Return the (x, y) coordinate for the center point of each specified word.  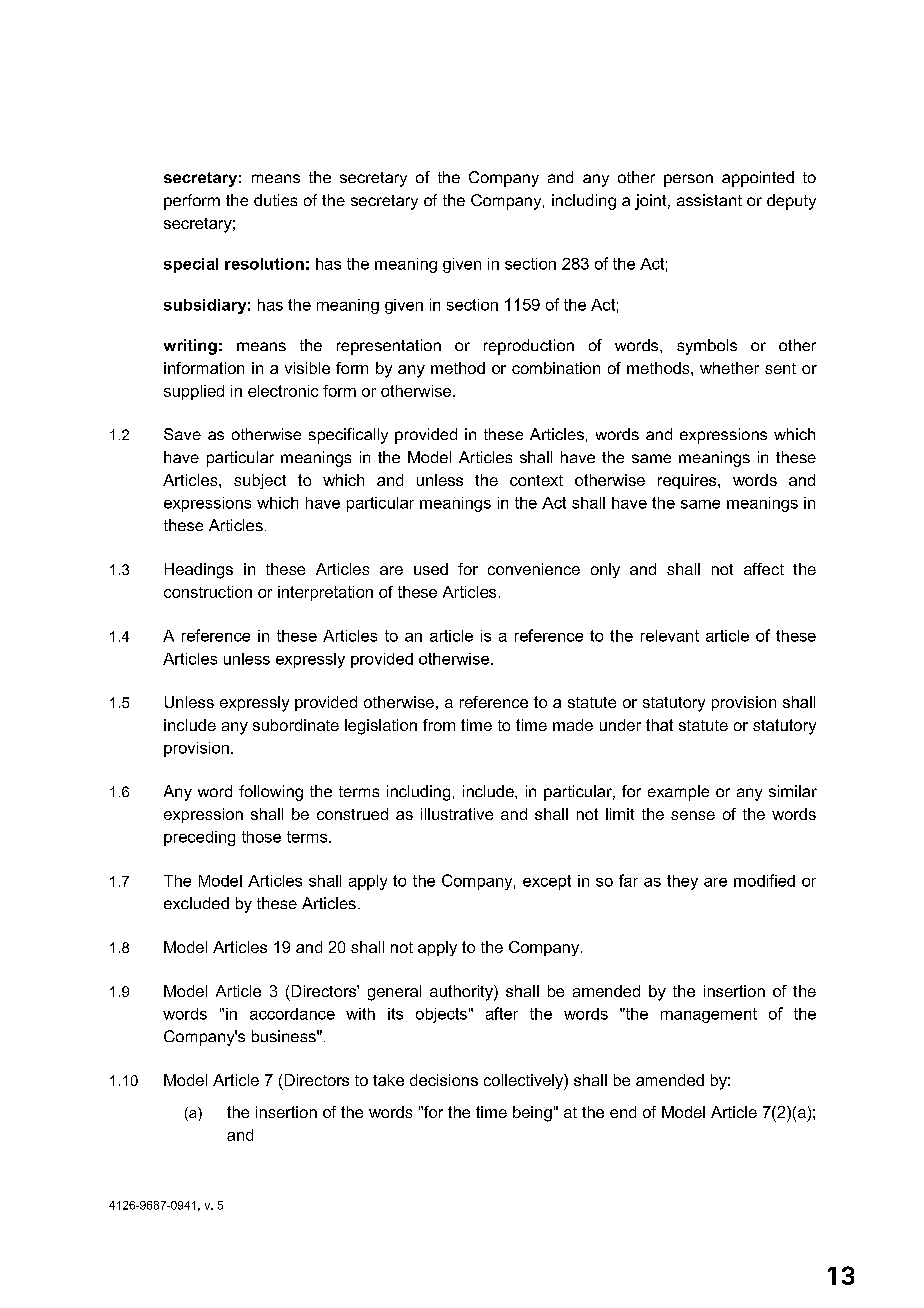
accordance (292, 1014)
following (271, 793)
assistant (709, 200)
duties (275, 200)
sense (693, 815)
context (536, 480)
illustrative (457, 814)
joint (652, 202)
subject (260, 481)
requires (688, 481)
